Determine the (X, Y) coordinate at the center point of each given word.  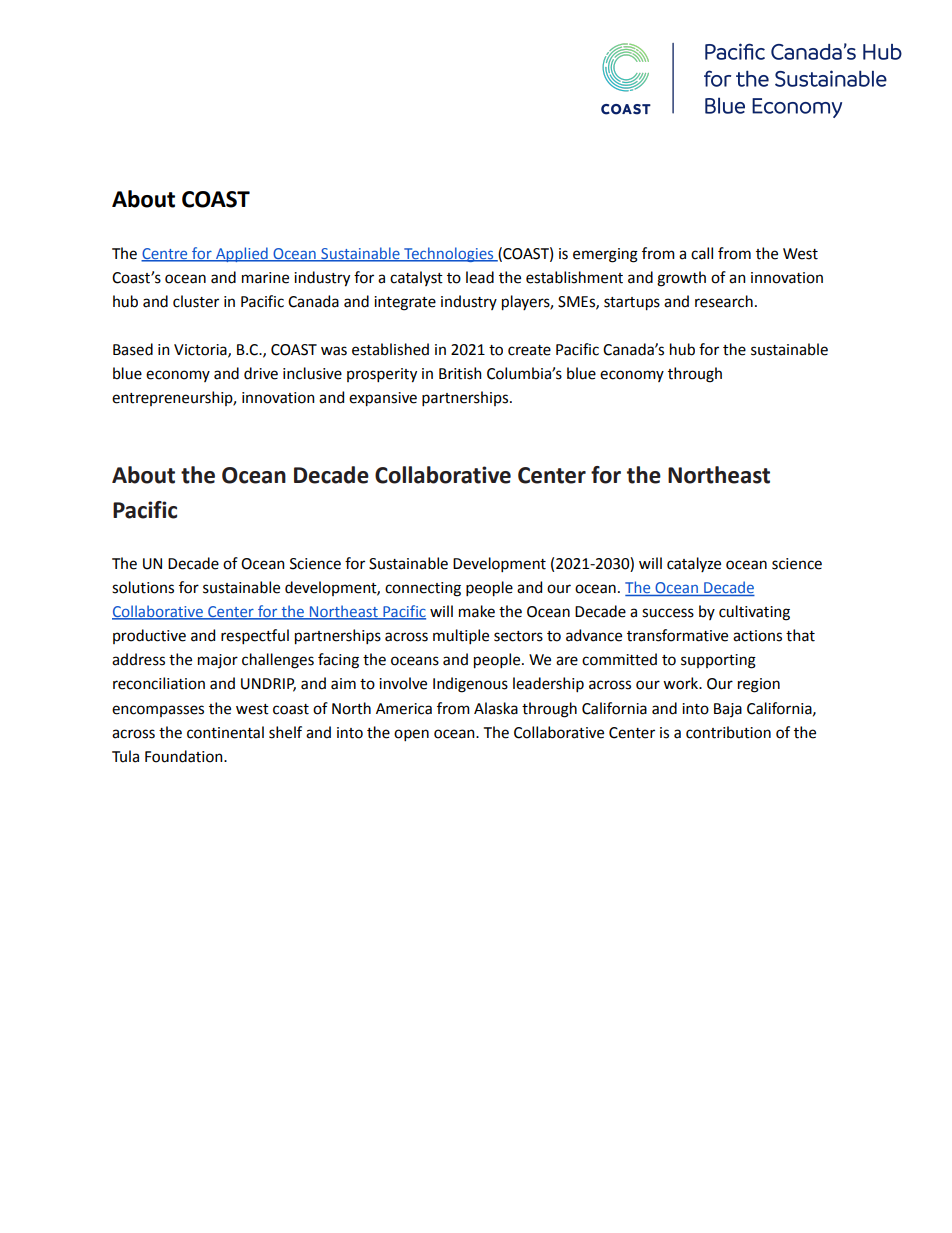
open (411, 735)
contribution (728, 732)
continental (225, 732)
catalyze (694, 564)
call (702, 253)
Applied (242, 254)
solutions (143, 587)
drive (261, 373)
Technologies (449, 254)
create (529, 350)
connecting (423, 589)
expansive (383, 399)
